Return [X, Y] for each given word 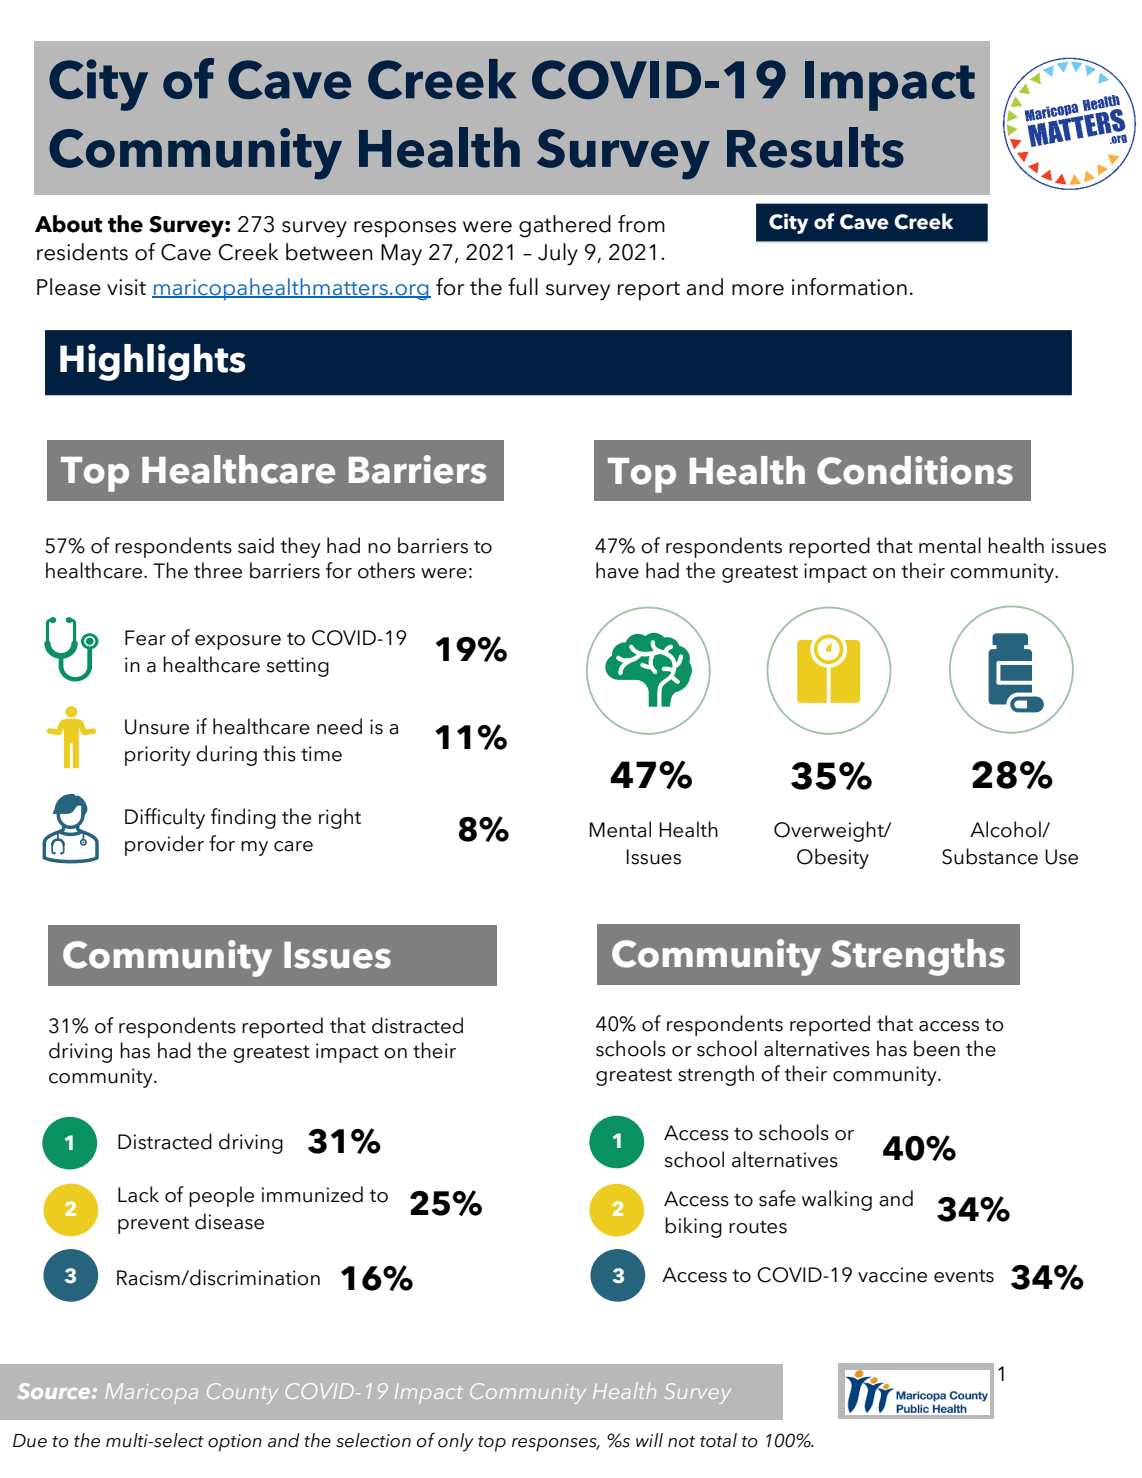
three [218, 570]
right [340, 818]
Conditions [915, 470]
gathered [565, 226]
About [68, 224]
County [242, 1393]
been [937, 1048]
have [617, 570]
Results [815, 147]
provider [164, 845]
